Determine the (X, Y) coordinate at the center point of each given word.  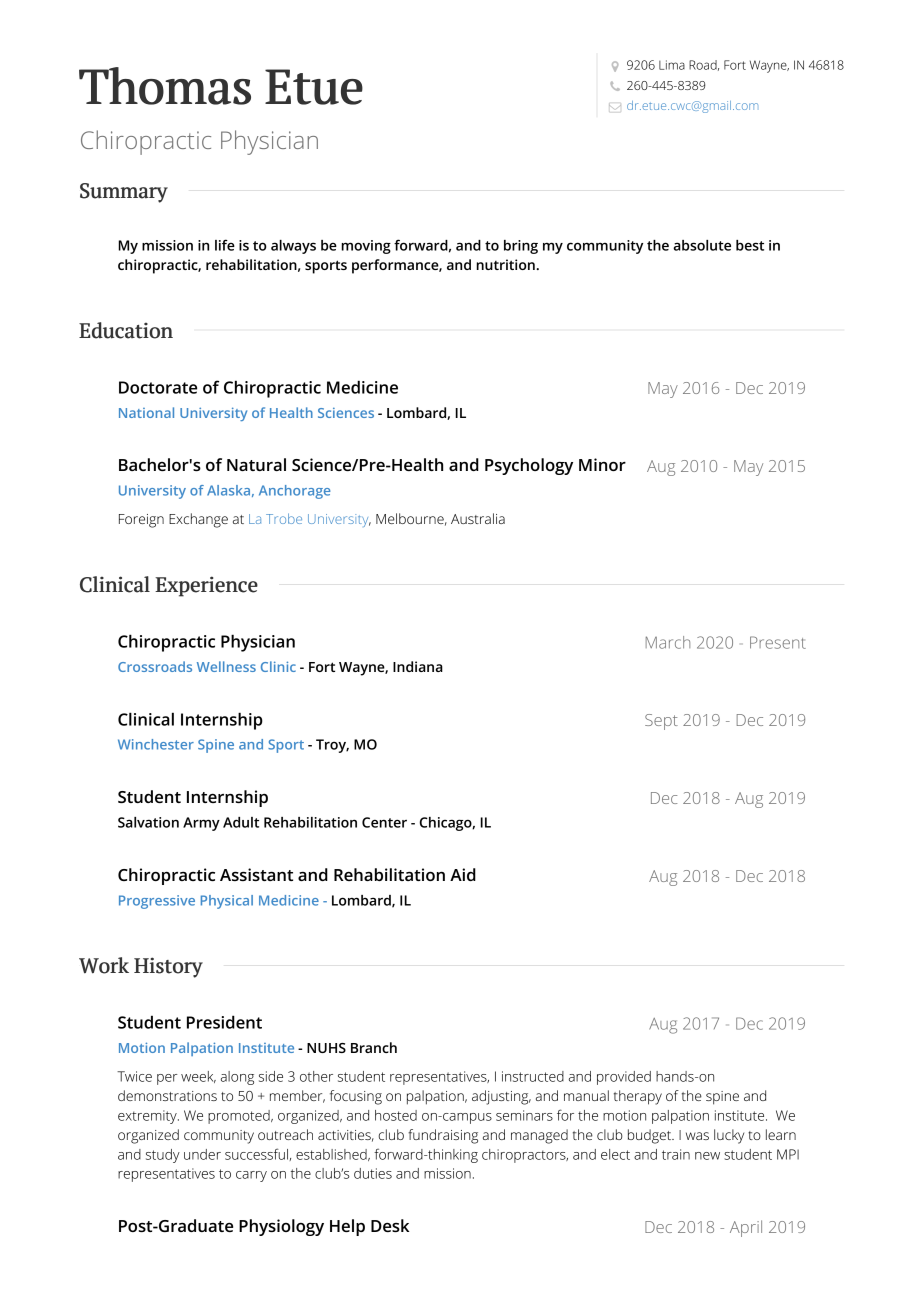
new (707, 1156)
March (668, 642)
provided (624, 1078)
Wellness (226, 666)
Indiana (418, 666)
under (202, 1154)
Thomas (165, 86)
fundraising (443, 1136)
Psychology (529, 466)
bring (521, 247)
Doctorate (158, 387)
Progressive (157, 902)
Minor (602, 464)
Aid (463, 874)
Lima (672, 65)
